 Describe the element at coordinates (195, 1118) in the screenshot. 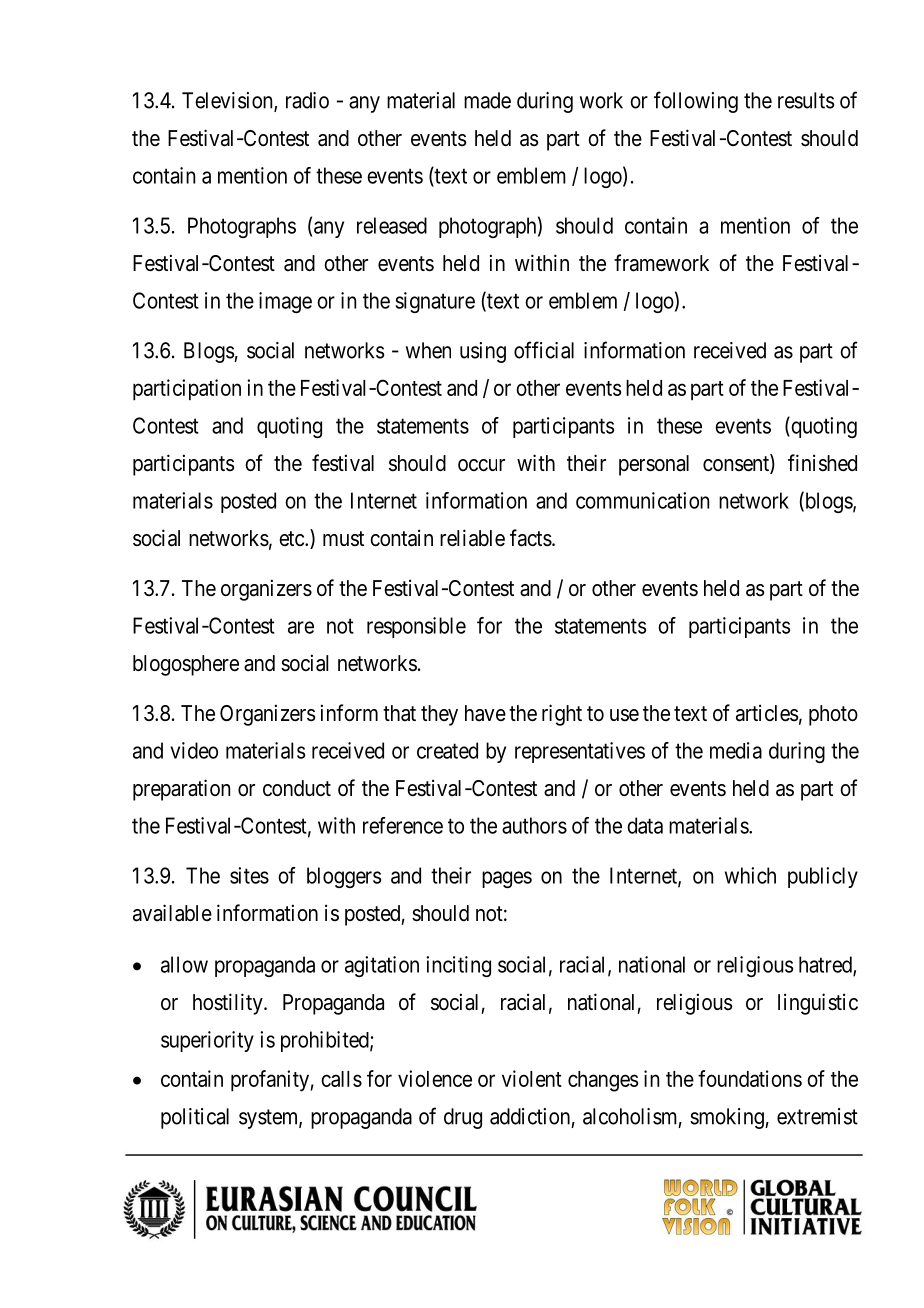

I see `political` at that location.
